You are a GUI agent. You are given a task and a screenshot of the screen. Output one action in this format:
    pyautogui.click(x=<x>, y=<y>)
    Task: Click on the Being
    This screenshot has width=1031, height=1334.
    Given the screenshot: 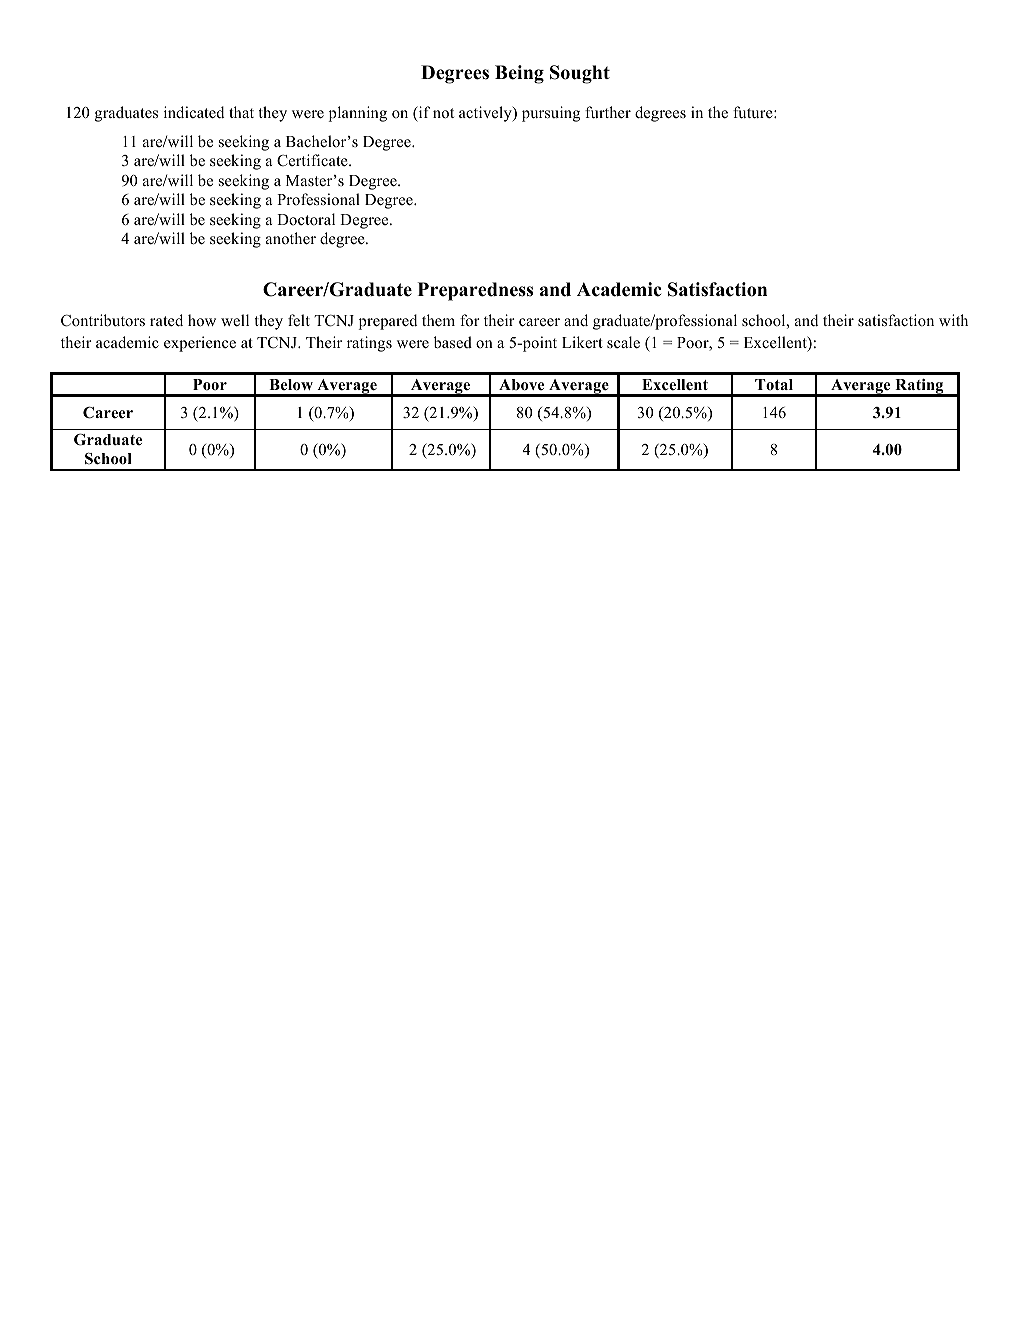 What is the action you would take?
    pyautogui.click(x=519, y=74)
